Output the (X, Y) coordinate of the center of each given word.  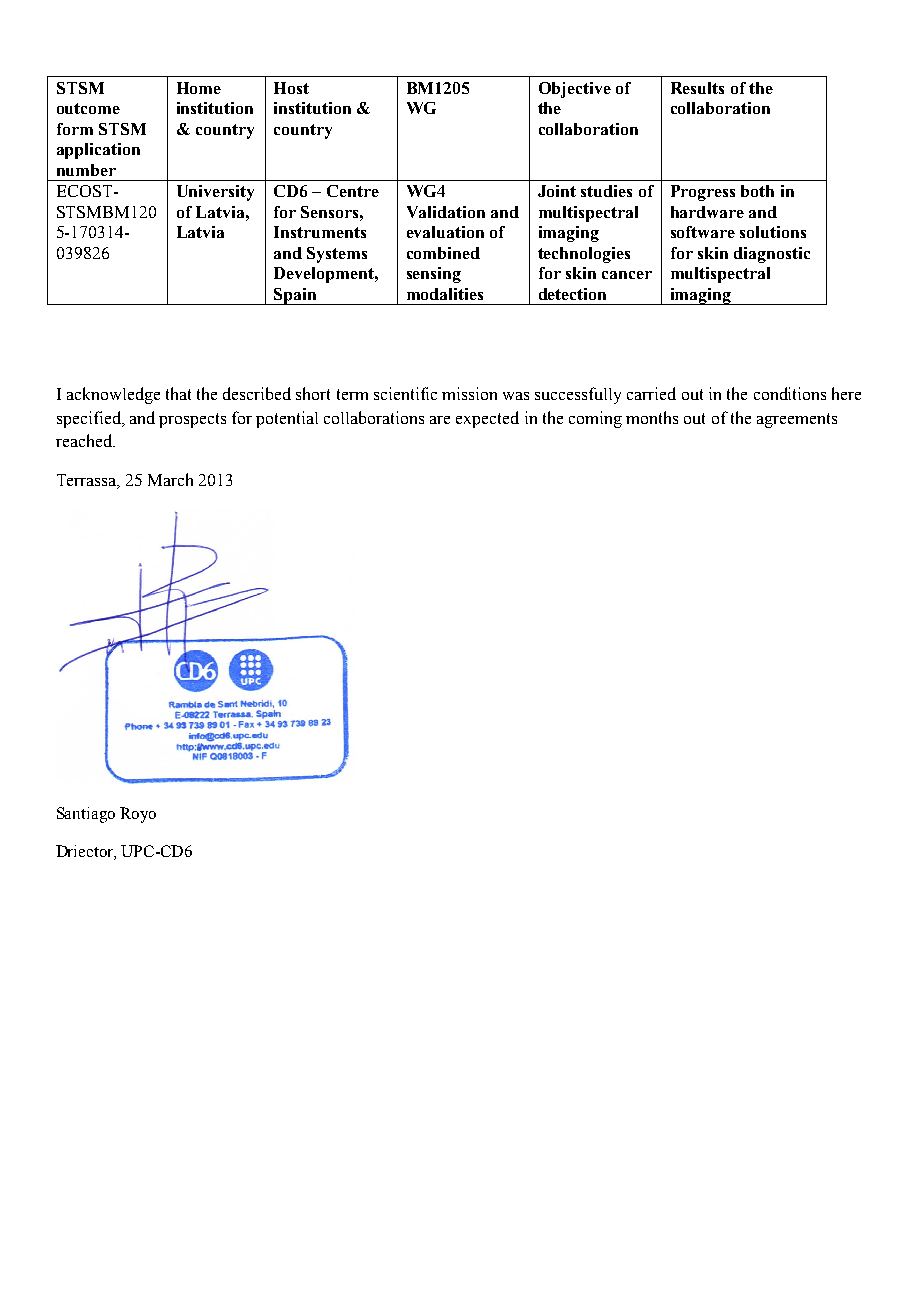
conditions (790, 393)
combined (443, 253)
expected (487, 419)
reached (85, 440)
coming (595, 419)
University (215, 193)
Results (697, 88)
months (652, 417)
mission (469, 393)
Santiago (86, 815)
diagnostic (772, 255)
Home (199, 88)
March (170, 479)
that (178, 393)
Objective (575, 90)
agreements (797, 420)
